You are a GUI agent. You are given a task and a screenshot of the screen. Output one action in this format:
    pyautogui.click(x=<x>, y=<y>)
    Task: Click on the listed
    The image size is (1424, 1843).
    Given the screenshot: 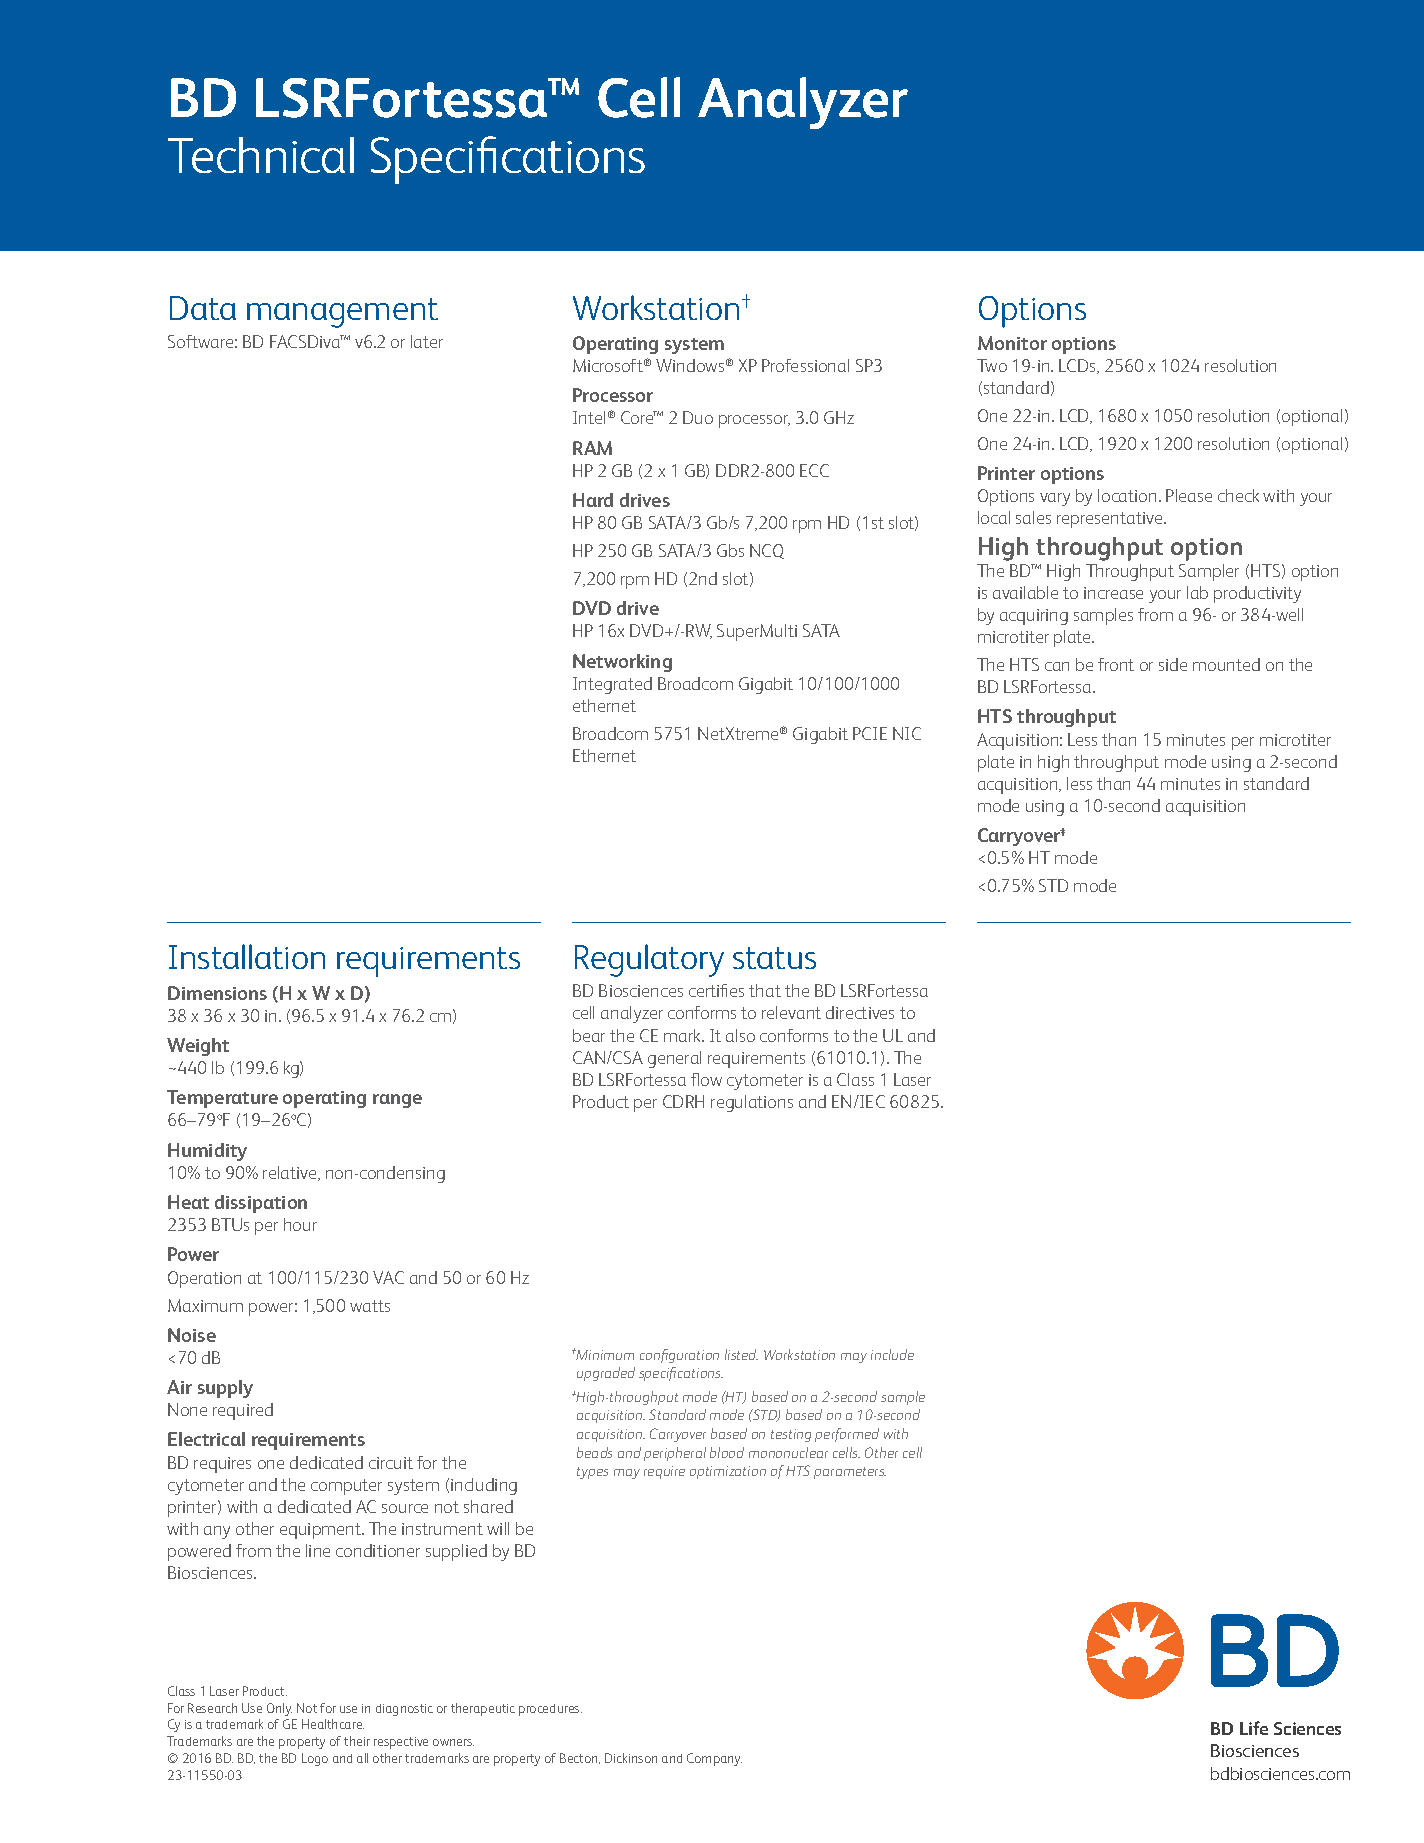 What is the action you would take?
    pyautogui.click(x=741, y=1354)
